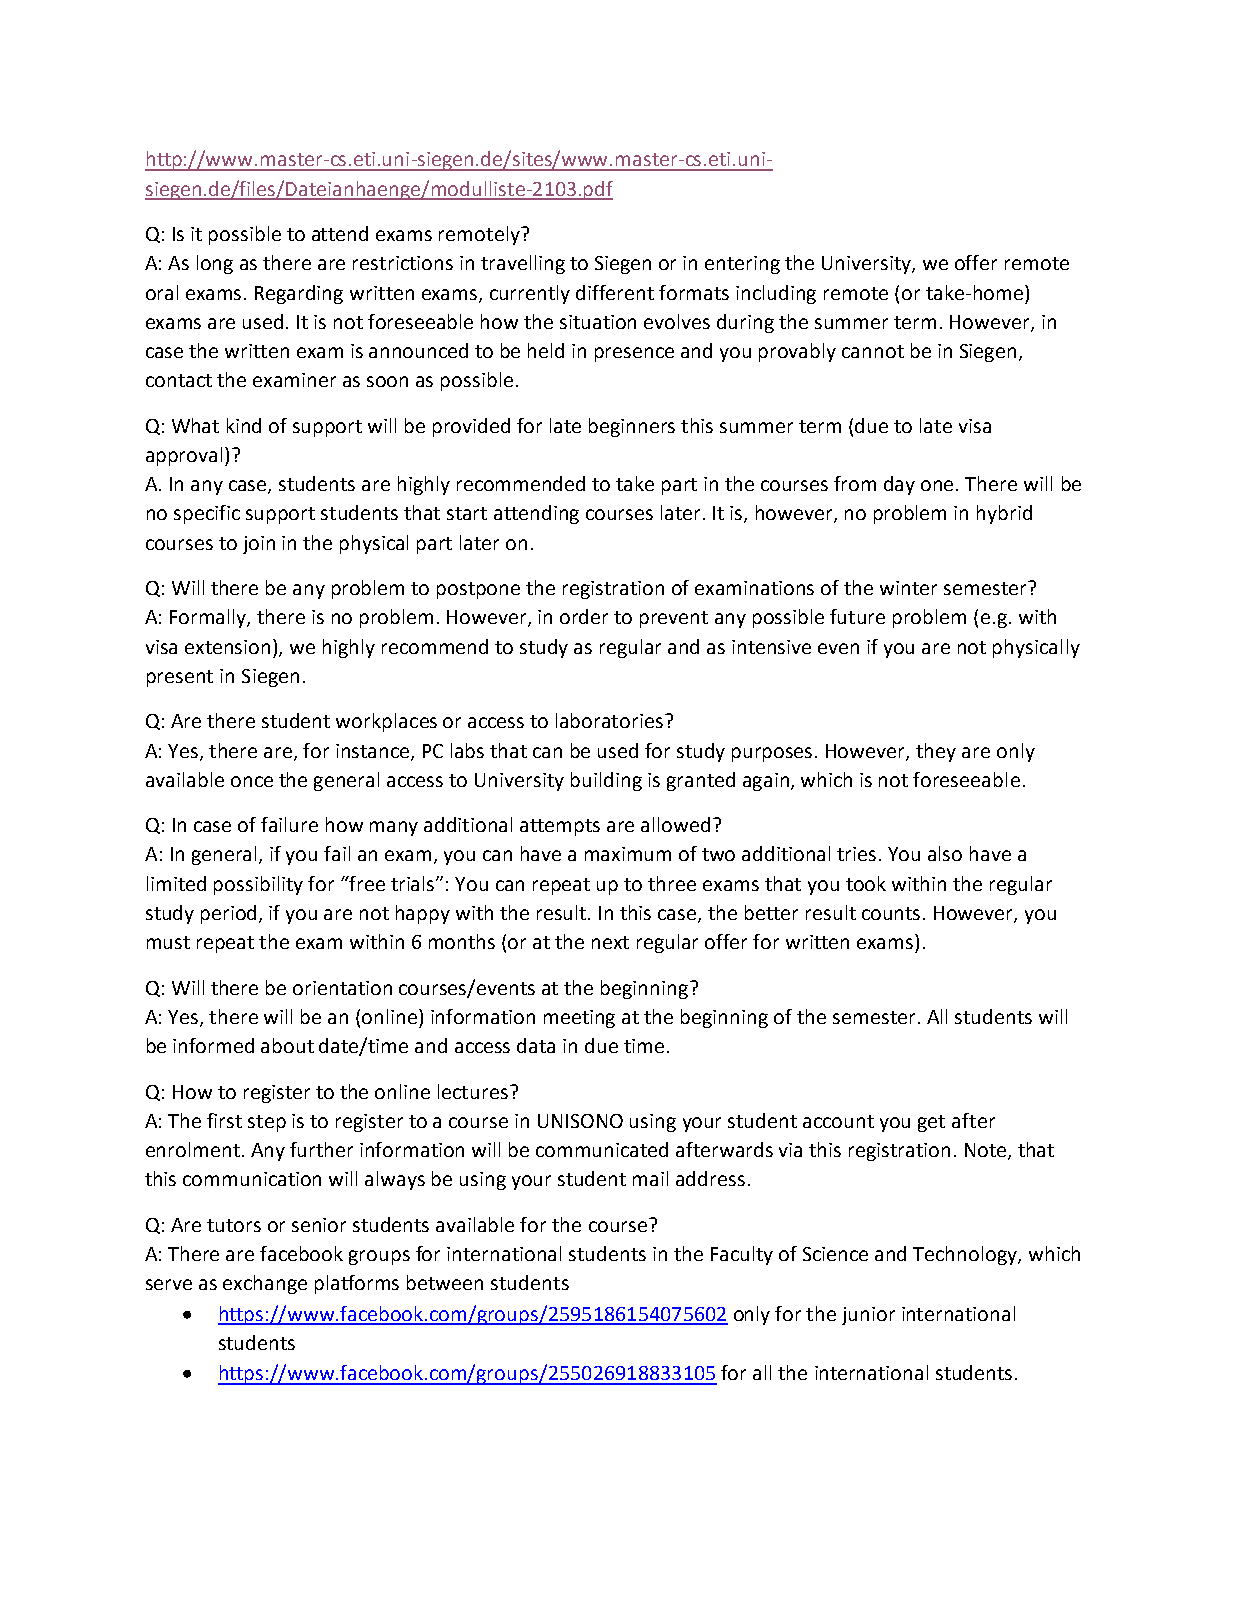 This screenshot has width=1235, height=1599. Describe the element at coordinates (584, 616) in the screenshot. I see `order` at that location.
